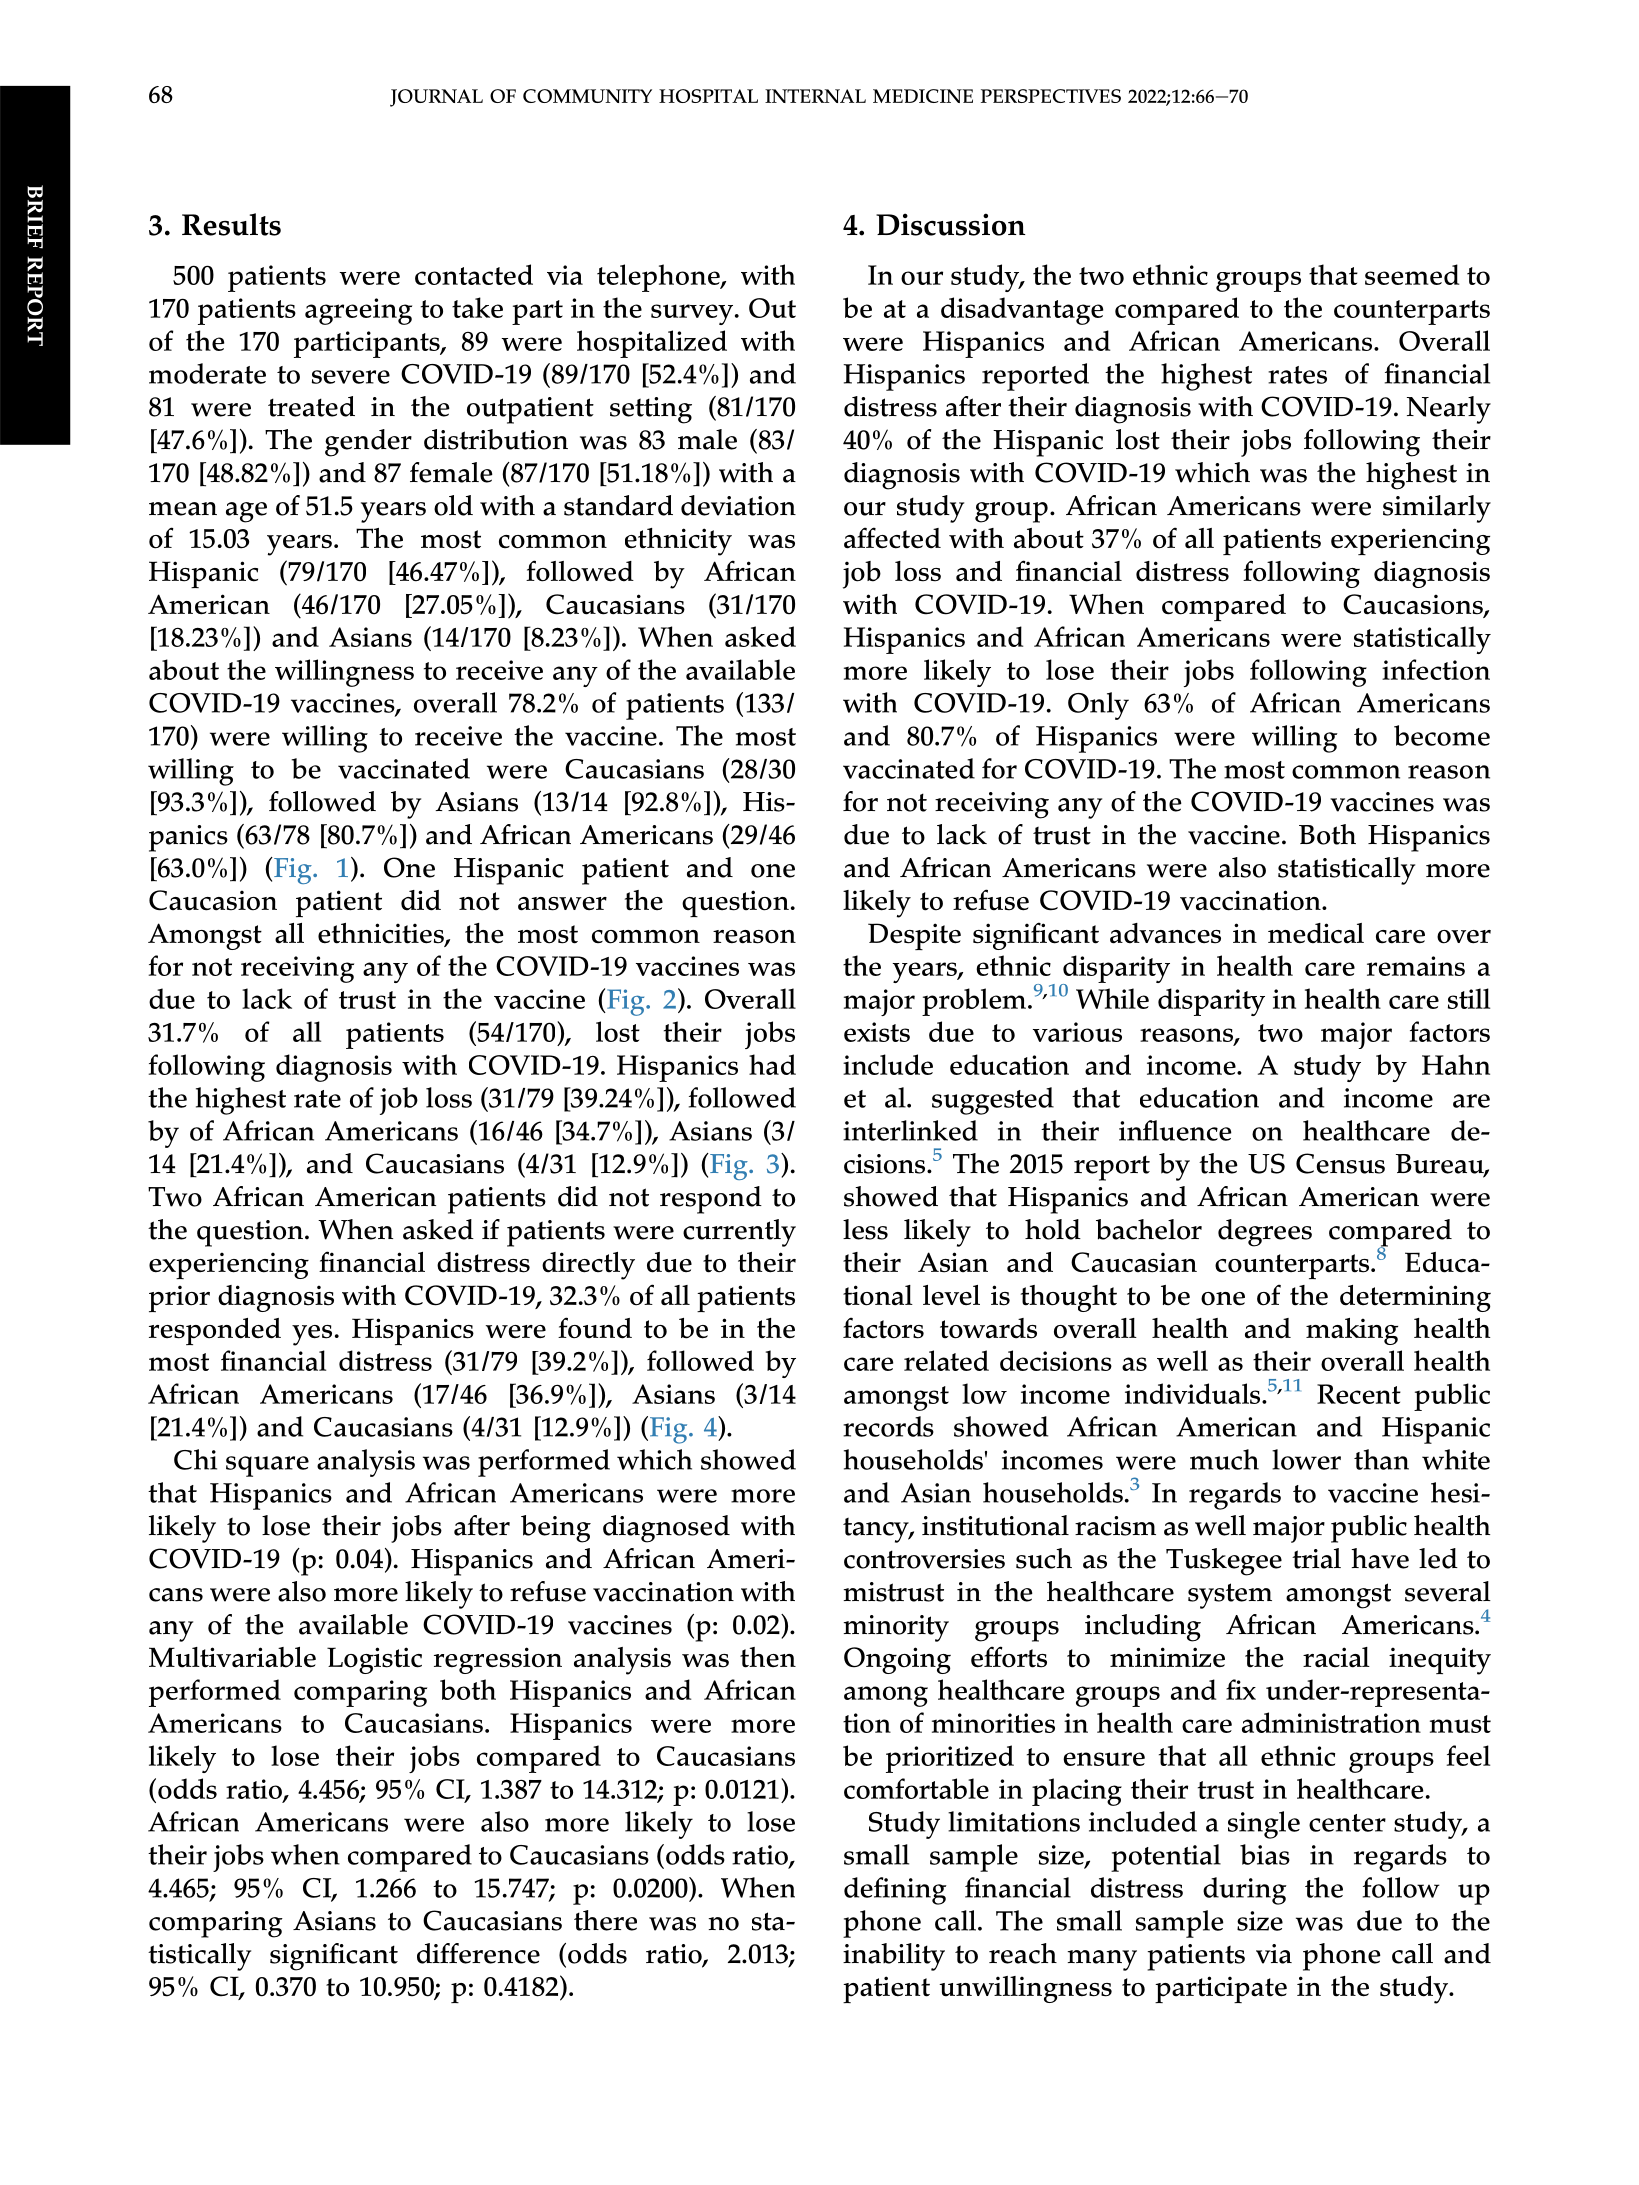 The height and width of the screenshot is (2185, 1639). Describe the element at coordinates (312, 1335) in the screenshot. I see `yes` at that location.
